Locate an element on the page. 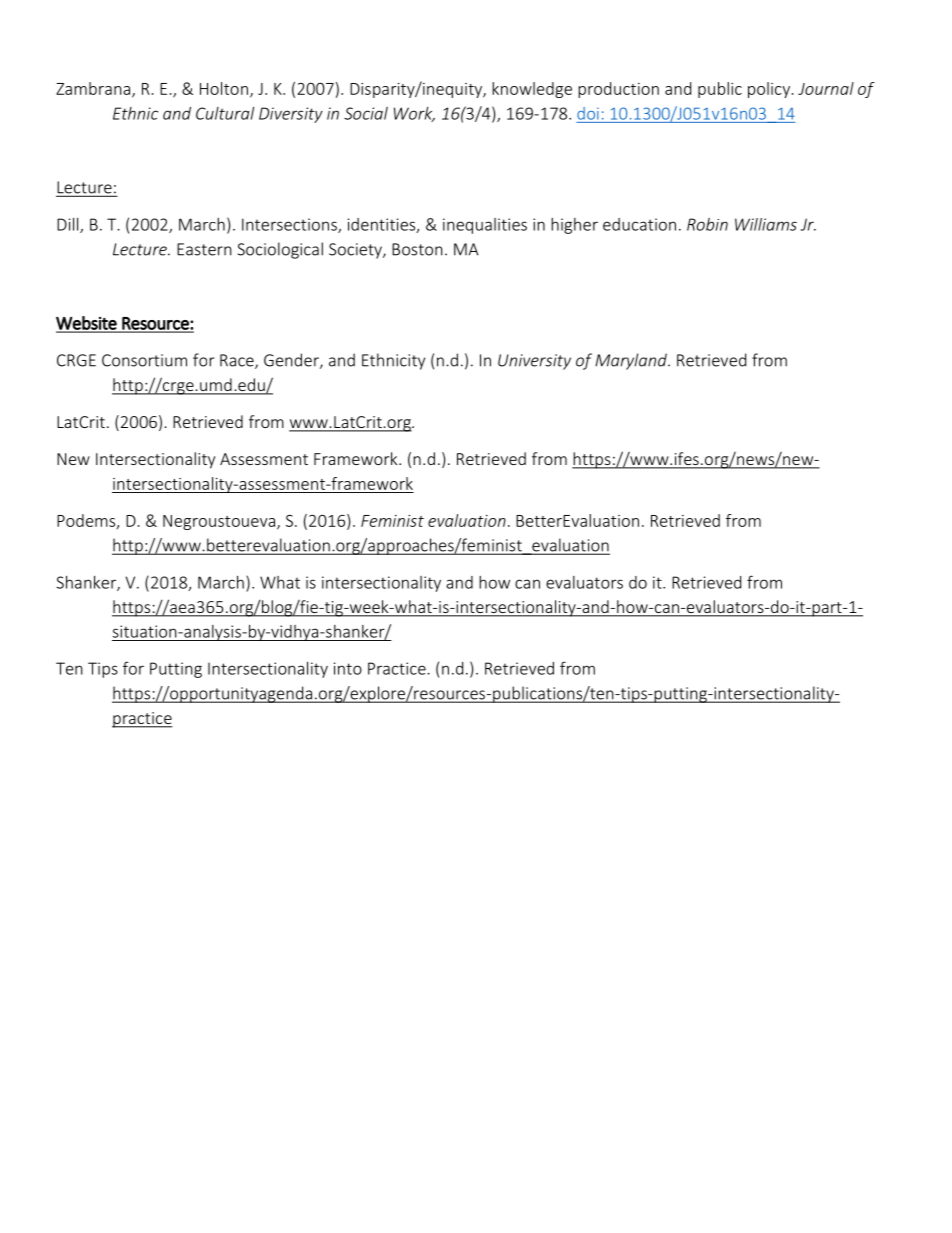  Race is located at coordinates (238, 361).
